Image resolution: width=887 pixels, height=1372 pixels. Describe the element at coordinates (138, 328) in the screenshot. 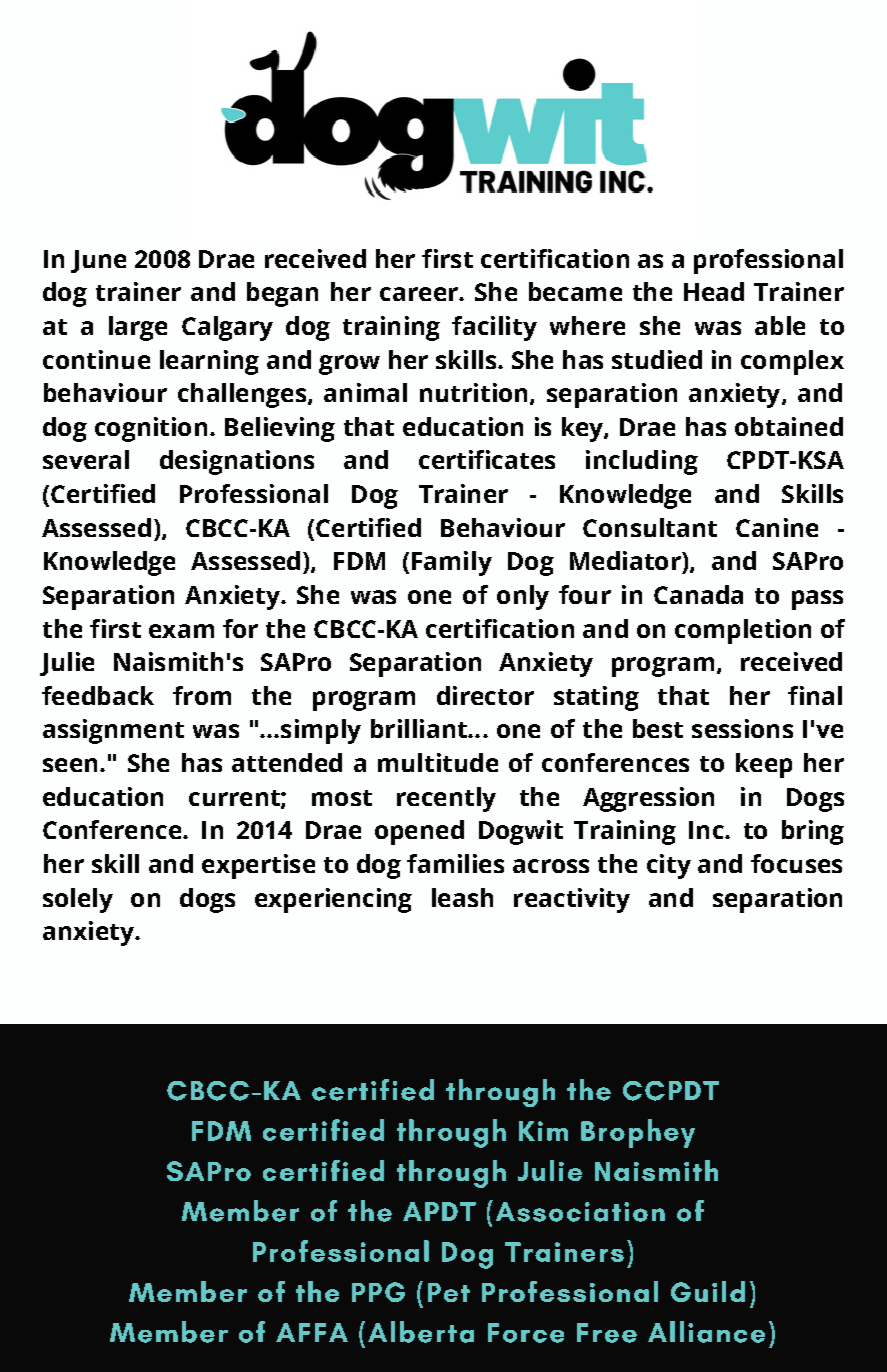

I see `large` at that location.
